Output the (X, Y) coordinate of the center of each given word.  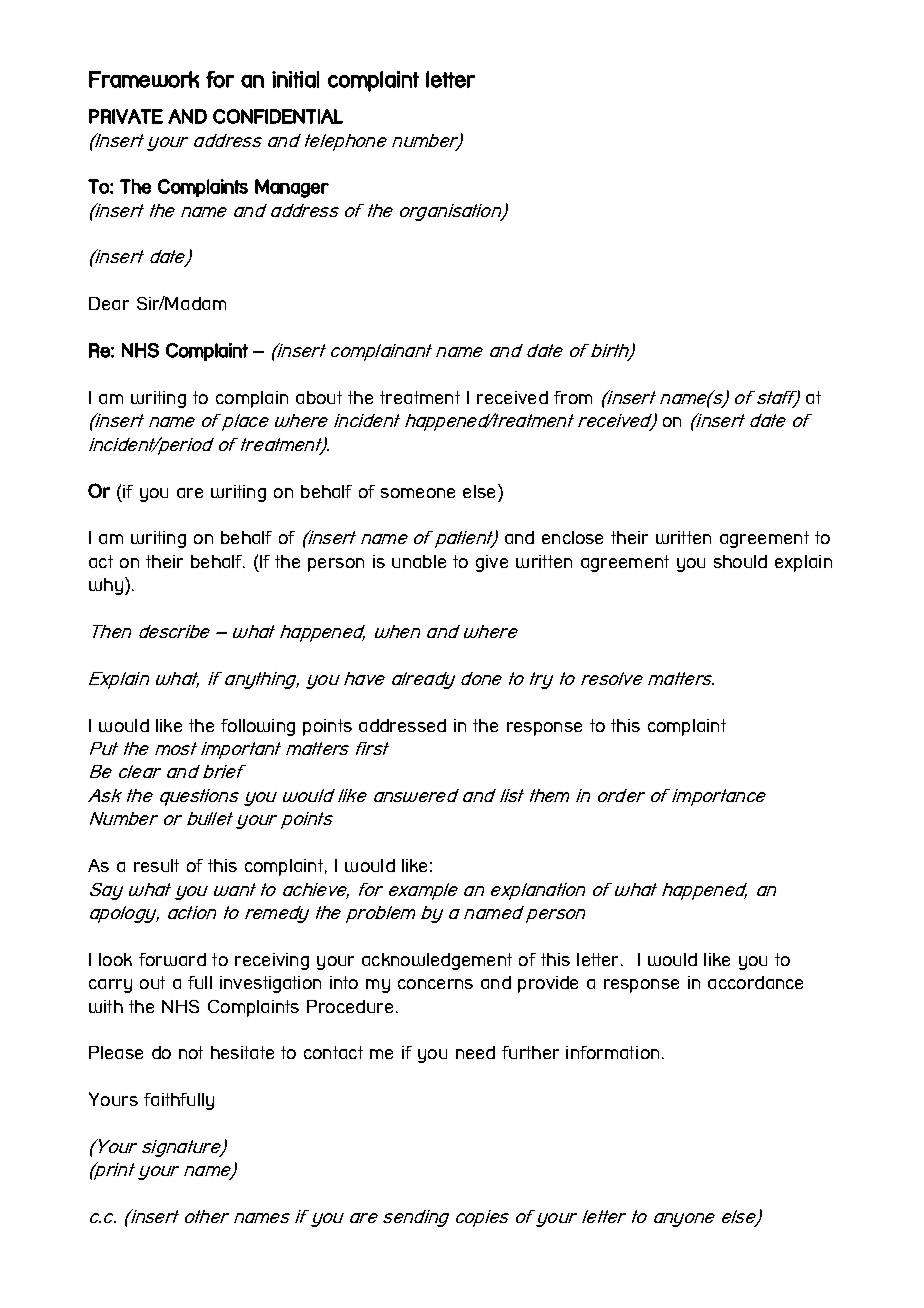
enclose (572, 537)
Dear (109, 303)
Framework (144, 79)
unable (419, 561)
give (492, 563)
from (573, 397)
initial (295, 79)
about (319, 397)
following (258, 727)
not (191, 1052)
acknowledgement (437, 961)
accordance (755, 982)
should (740, 561)
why (106, 586)
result (156, 865)
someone (418, 493)
